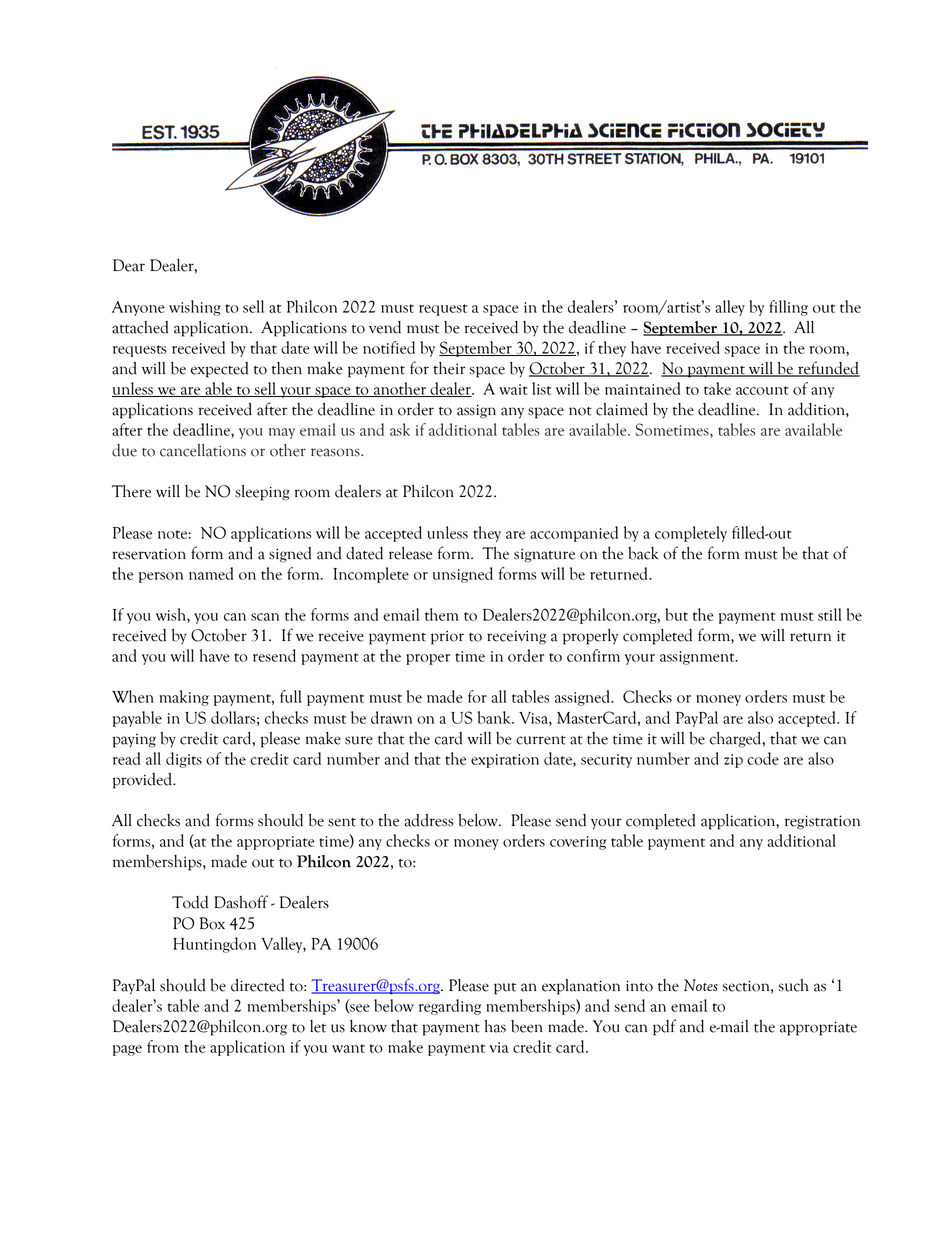 This screenshot has width=952, height=1233. What do you see at coordinates (676, 614) in the screenshot?
I see `but` at bounding box center [676, 614].
